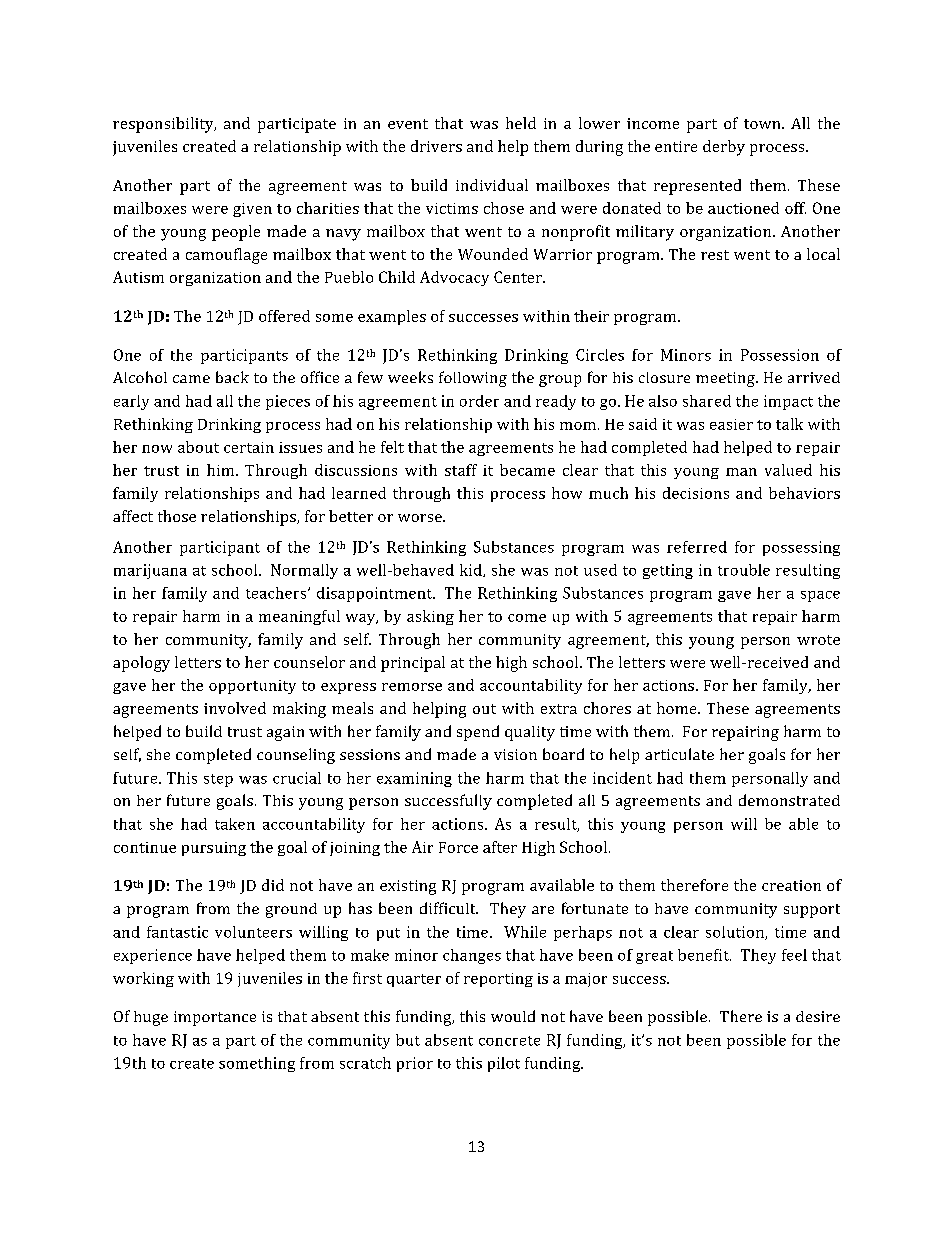 The height and width of the screenshot is (1233, 952). I want to click on about, so click(198, 447).
